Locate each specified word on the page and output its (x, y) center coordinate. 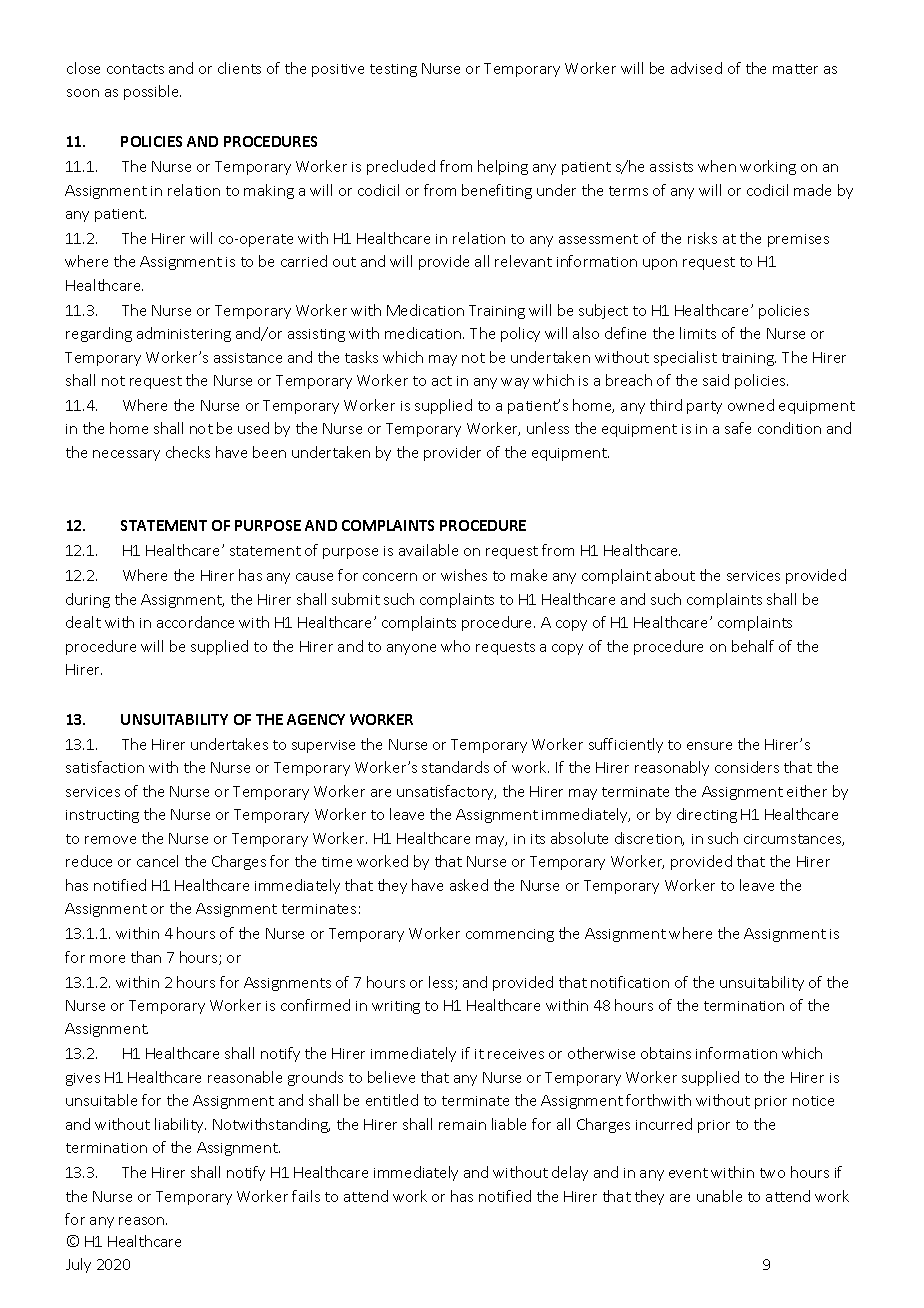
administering (184, 334)
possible (152, 92)
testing (393, 70)
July (78, 1265)
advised (696, 68)
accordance (195, 622)
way (515, 383)
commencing (510, 935)
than (146, 957)
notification (630, 982)
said (716, 380)
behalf (753, 646)
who (455, 646)
